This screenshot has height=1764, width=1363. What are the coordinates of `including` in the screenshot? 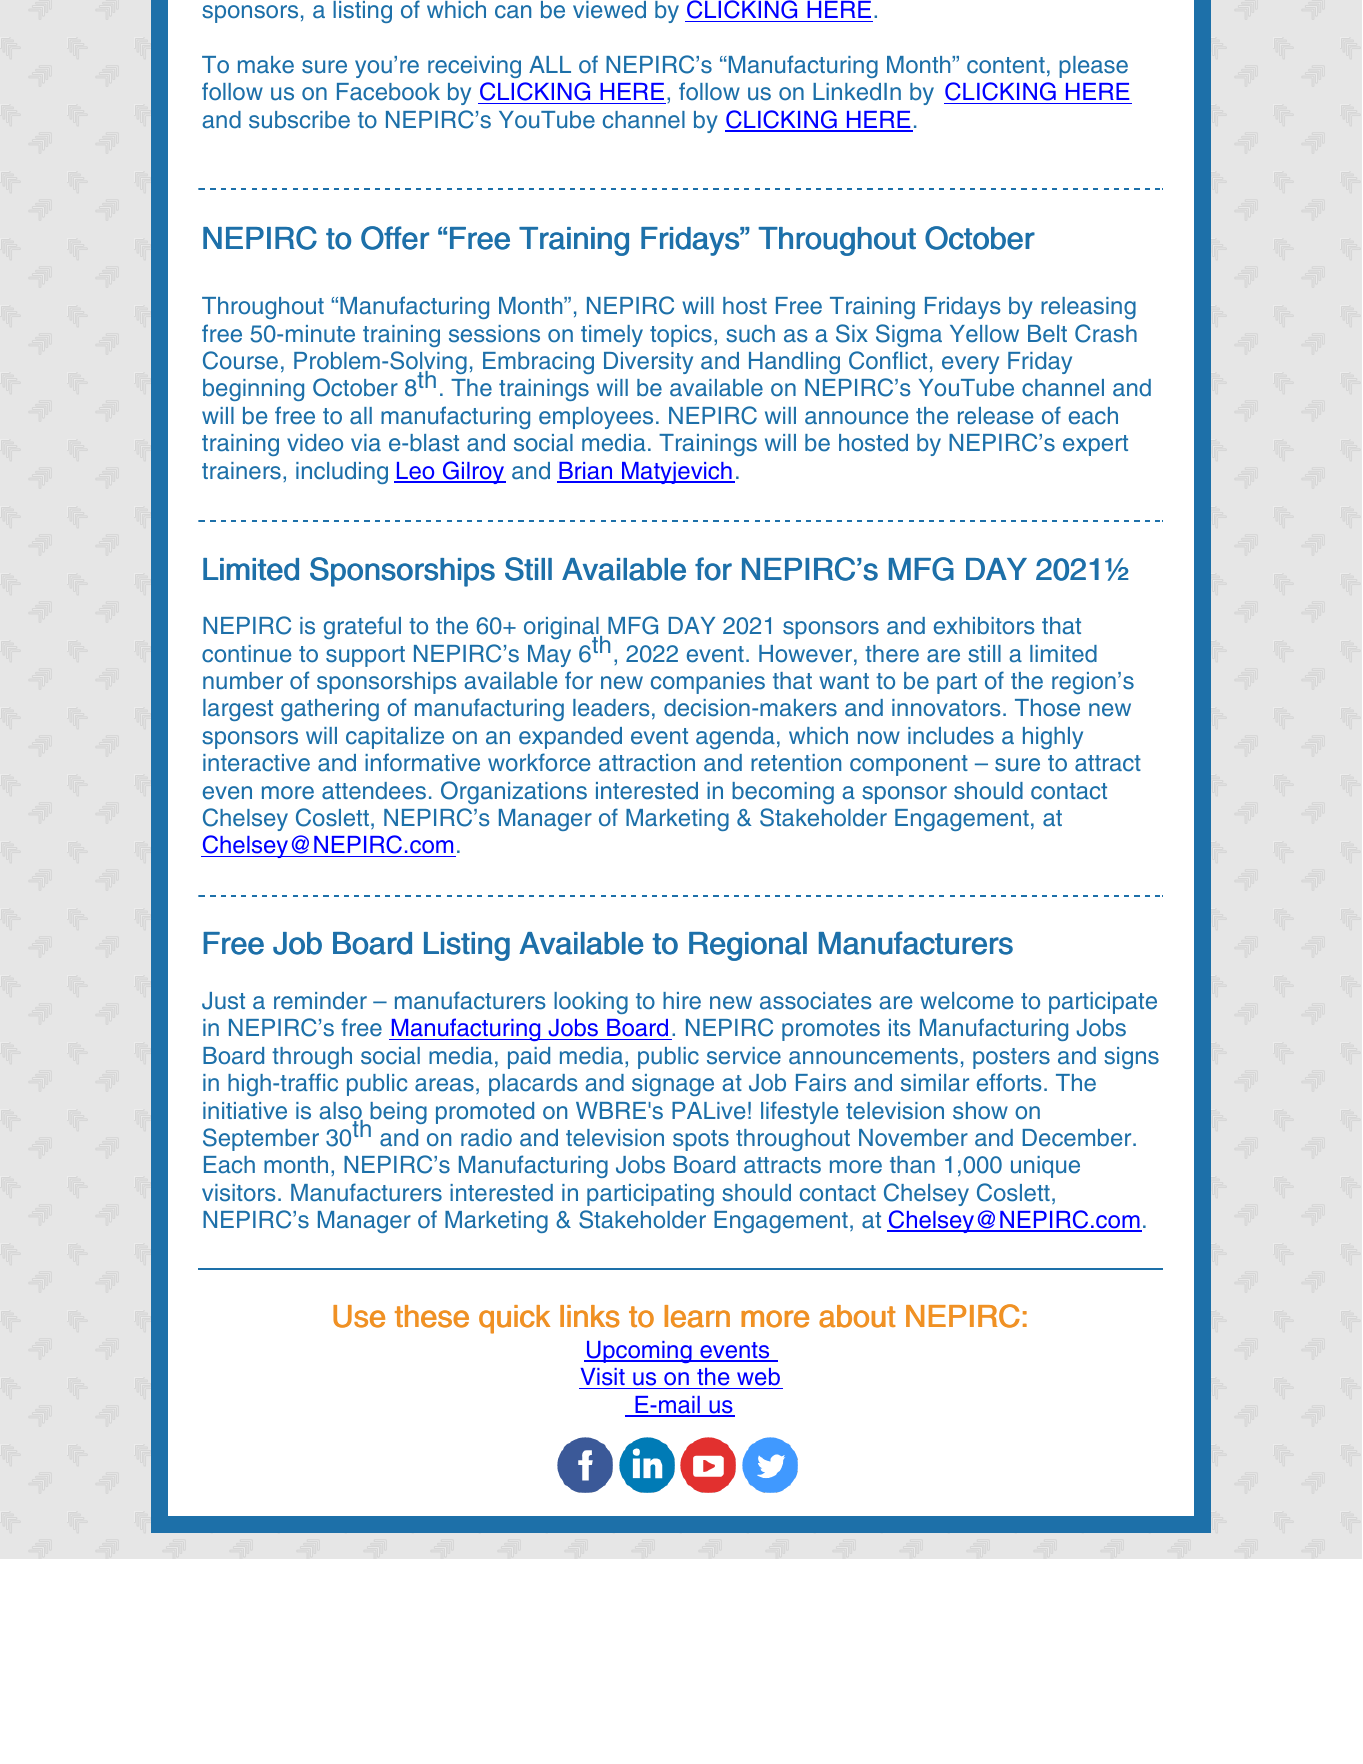 It's located at (342, 473).
